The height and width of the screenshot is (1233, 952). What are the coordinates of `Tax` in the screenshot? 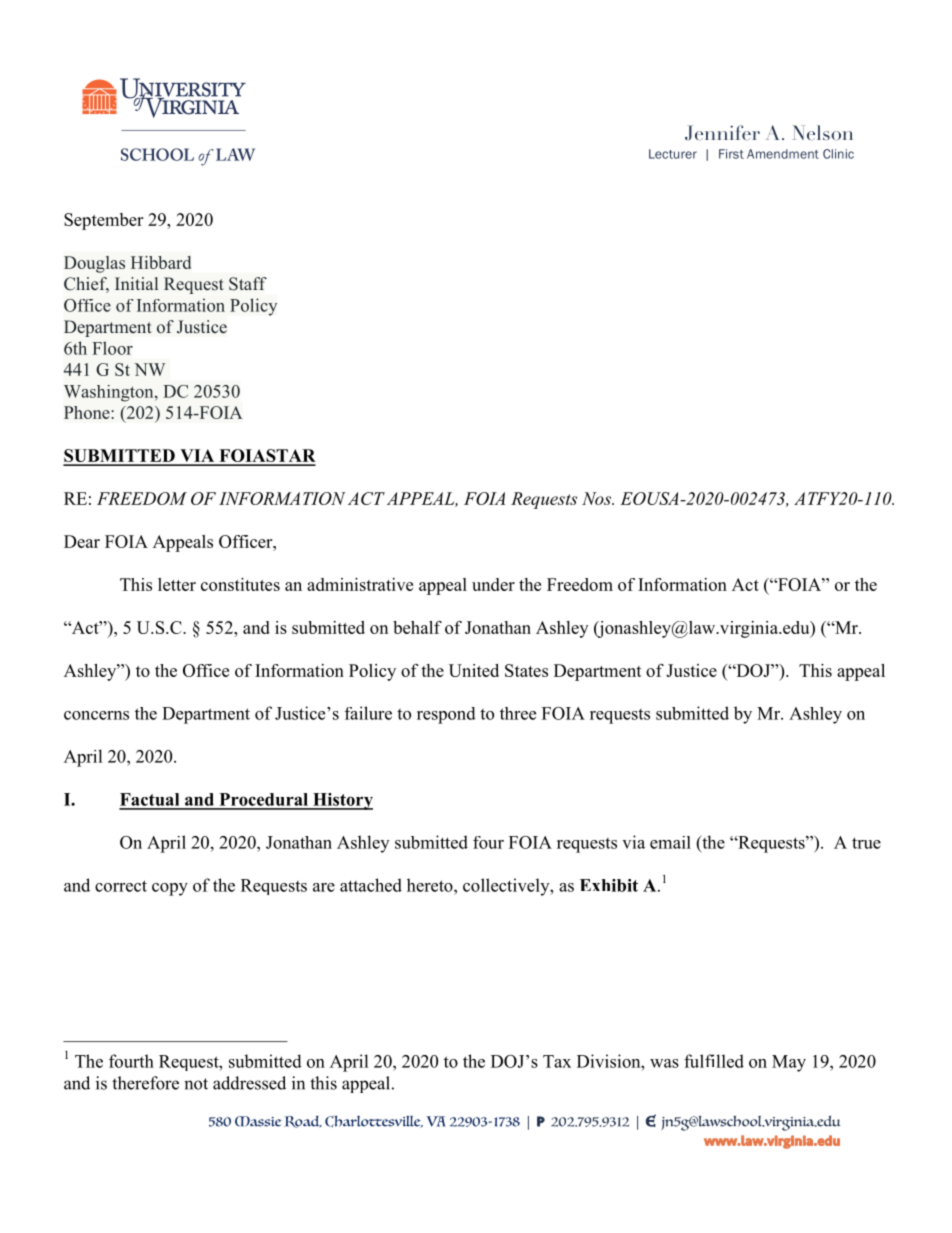 It's located at (557, 1061).
